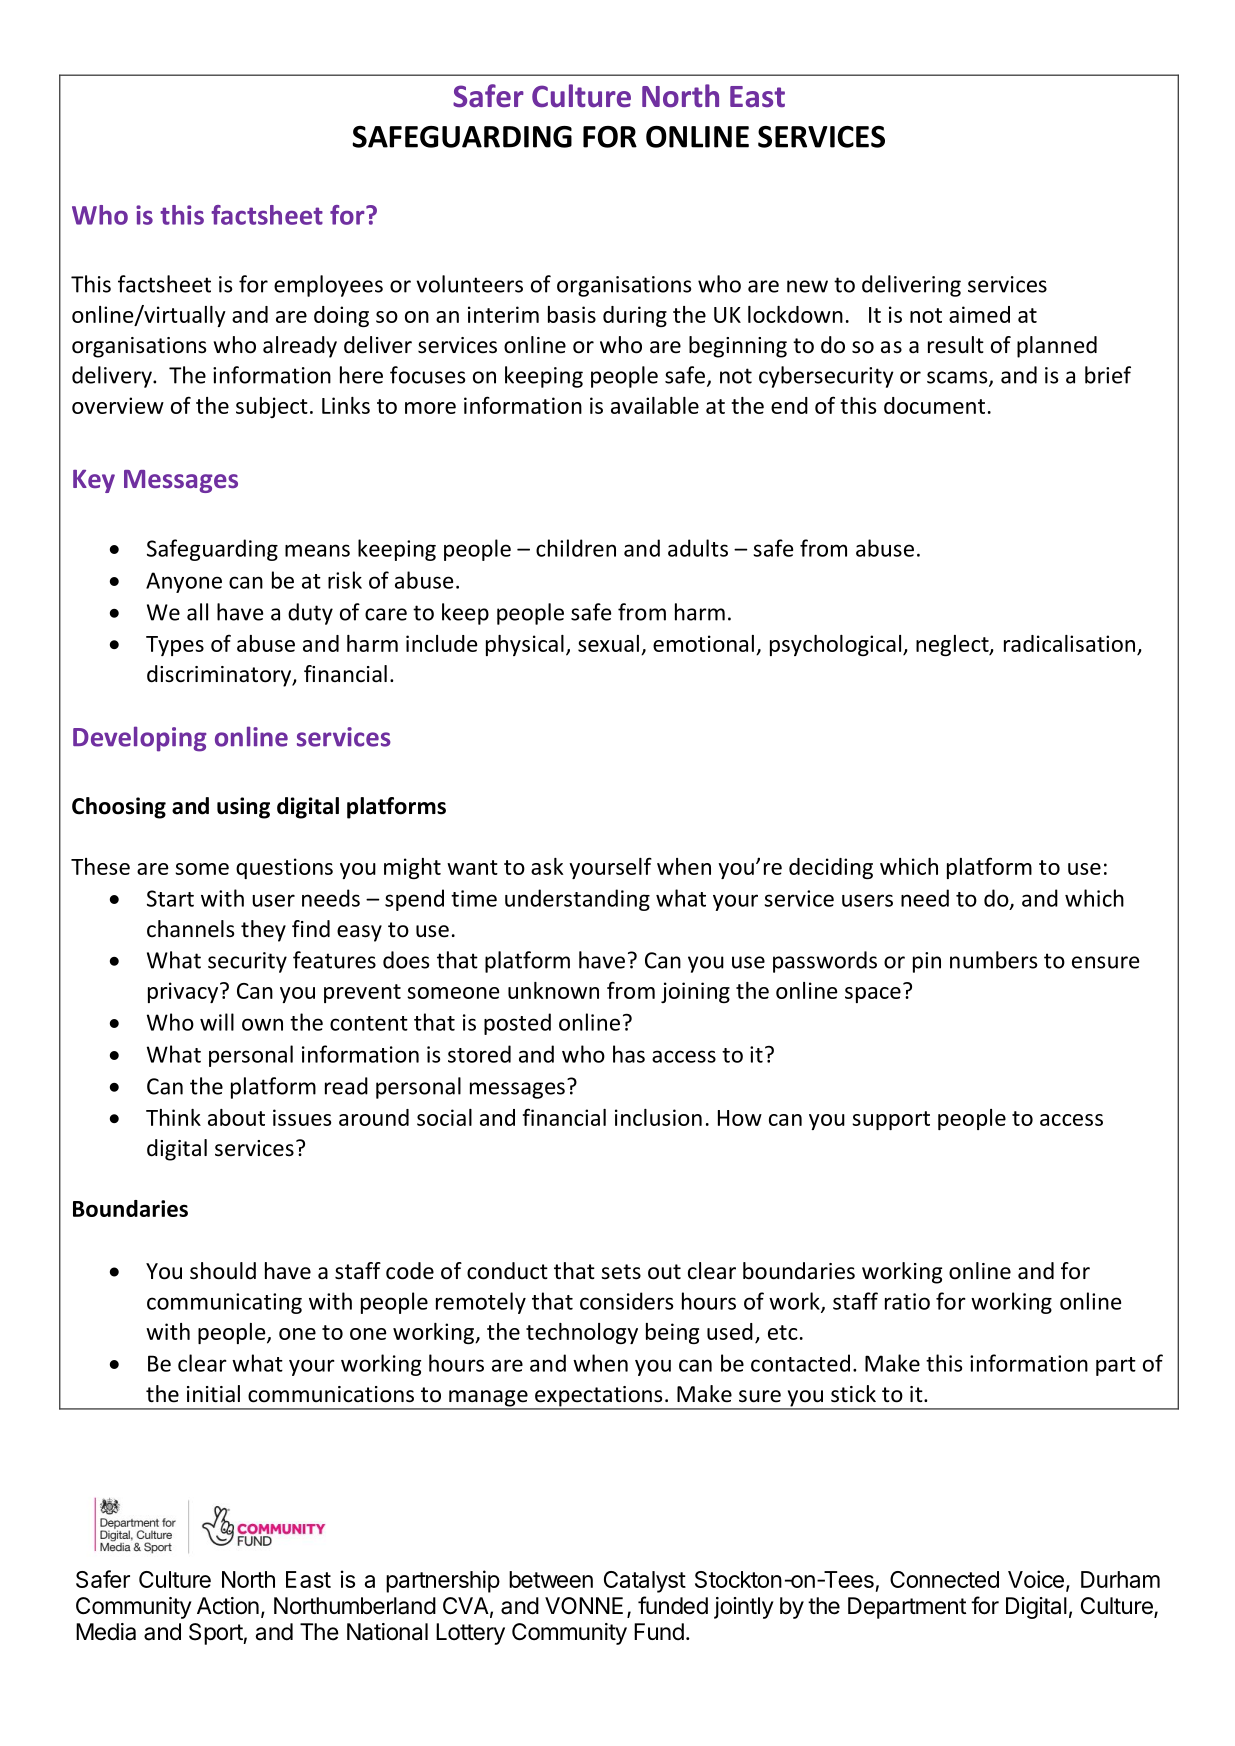  What do you see at coordinates (236, 1117) in the screenshot?
I see `about` at bounding box center [236, 1117].
